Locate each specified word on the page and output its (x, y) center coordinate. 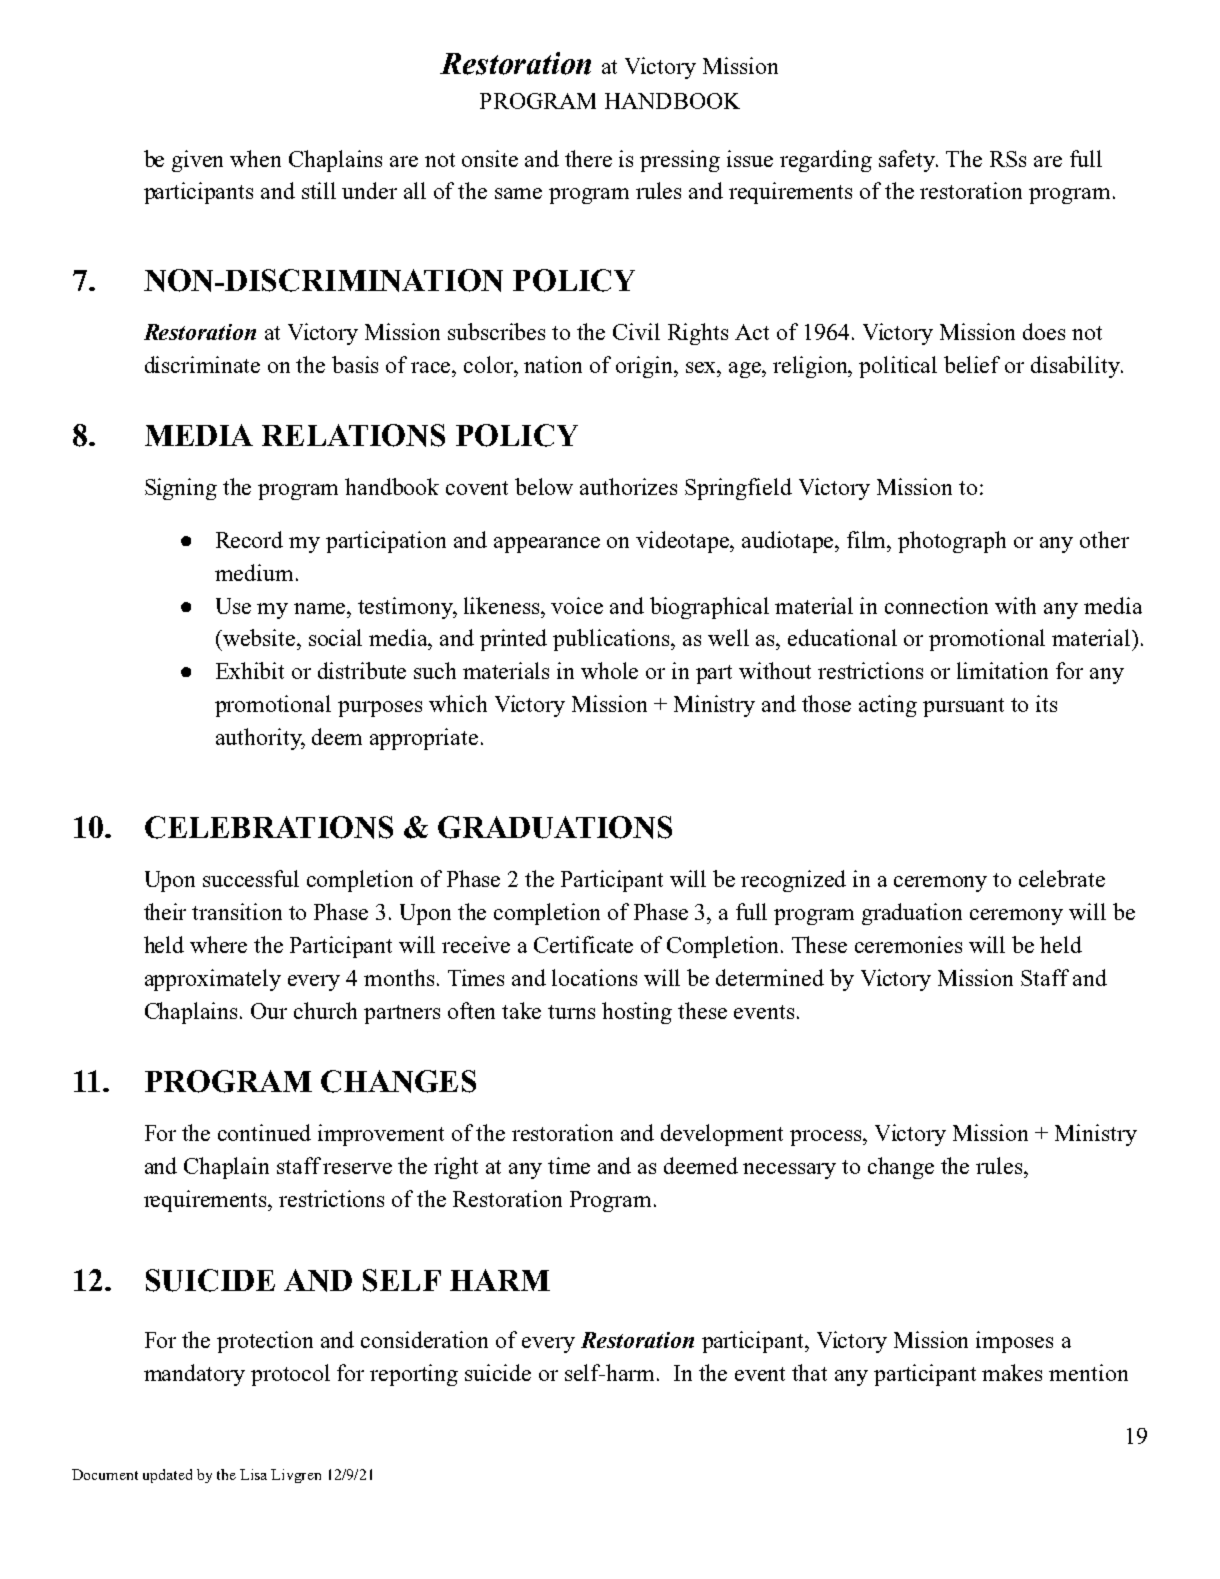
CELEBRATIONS (269, 827)
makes (1012, 1372)
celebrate (1062, 878)
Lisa (253, 1474)
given (197, 161)
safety (908, 161)
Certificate (583, 944)
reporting (414, 1375)
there (588, 158)
